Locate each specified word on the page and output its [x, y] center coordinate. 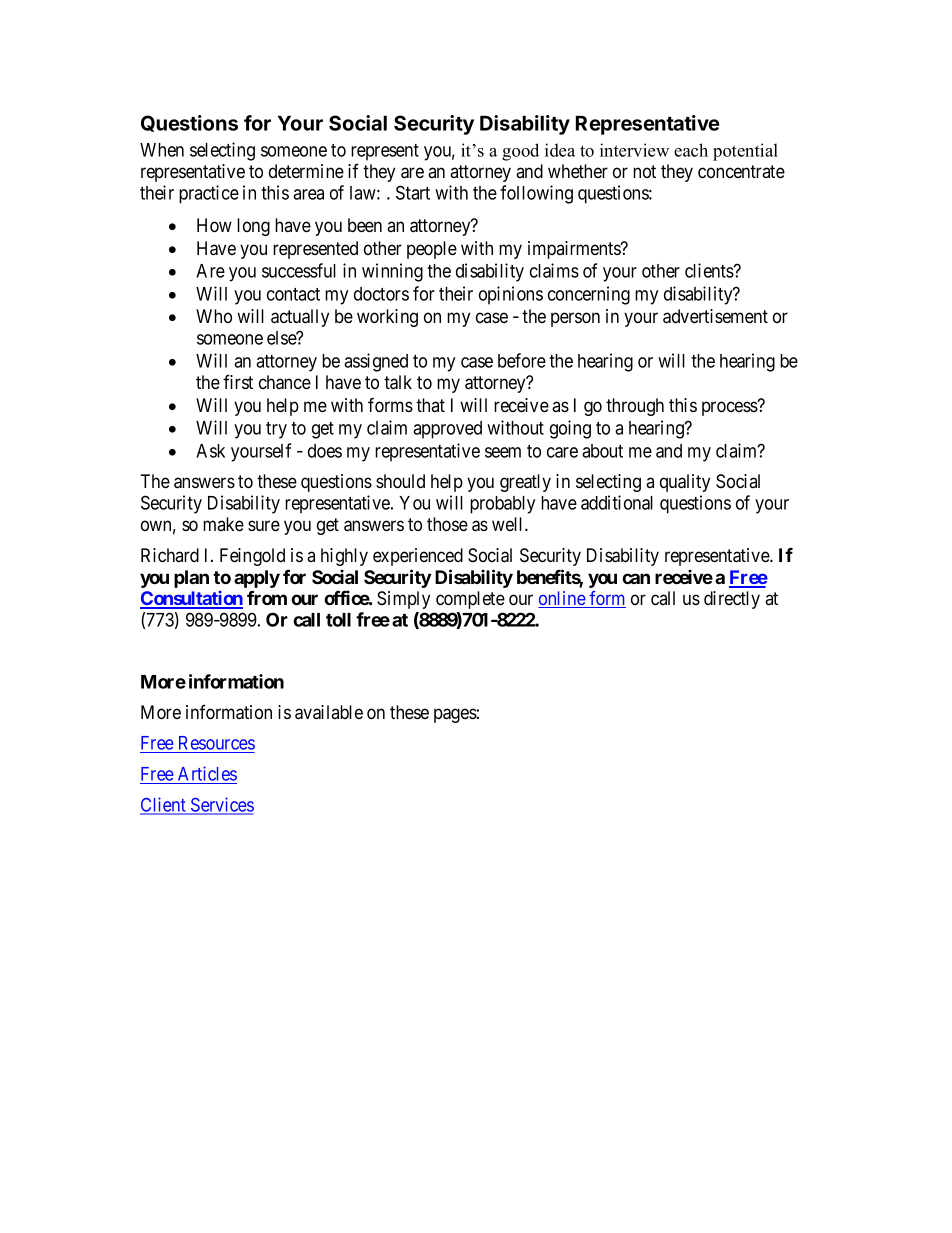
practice [209, 194]
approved [447, 430]
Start [413, 192]
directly [732, 600]
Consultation [191, 599]
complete [470, 600]
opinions [511, 295]
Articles [207, 773]
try [276, 430]
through [635, 407]
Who [214, 316]
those [447, 524]
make [223, 524]
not [644, 171]
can [636, 578]
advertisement [715, 316]
